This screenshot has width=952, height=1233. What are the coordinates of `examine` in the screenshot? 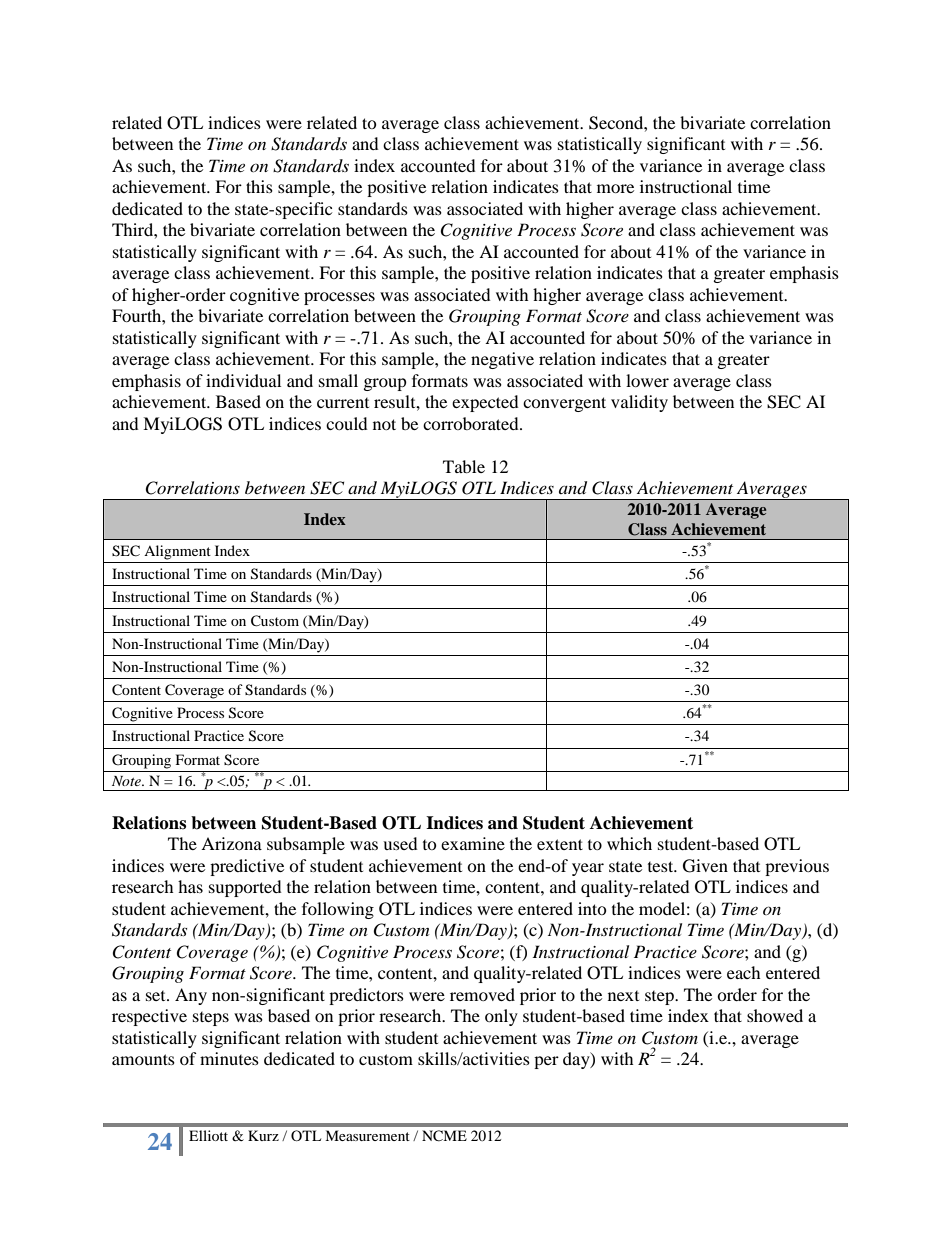 It's located at (473, 843).
